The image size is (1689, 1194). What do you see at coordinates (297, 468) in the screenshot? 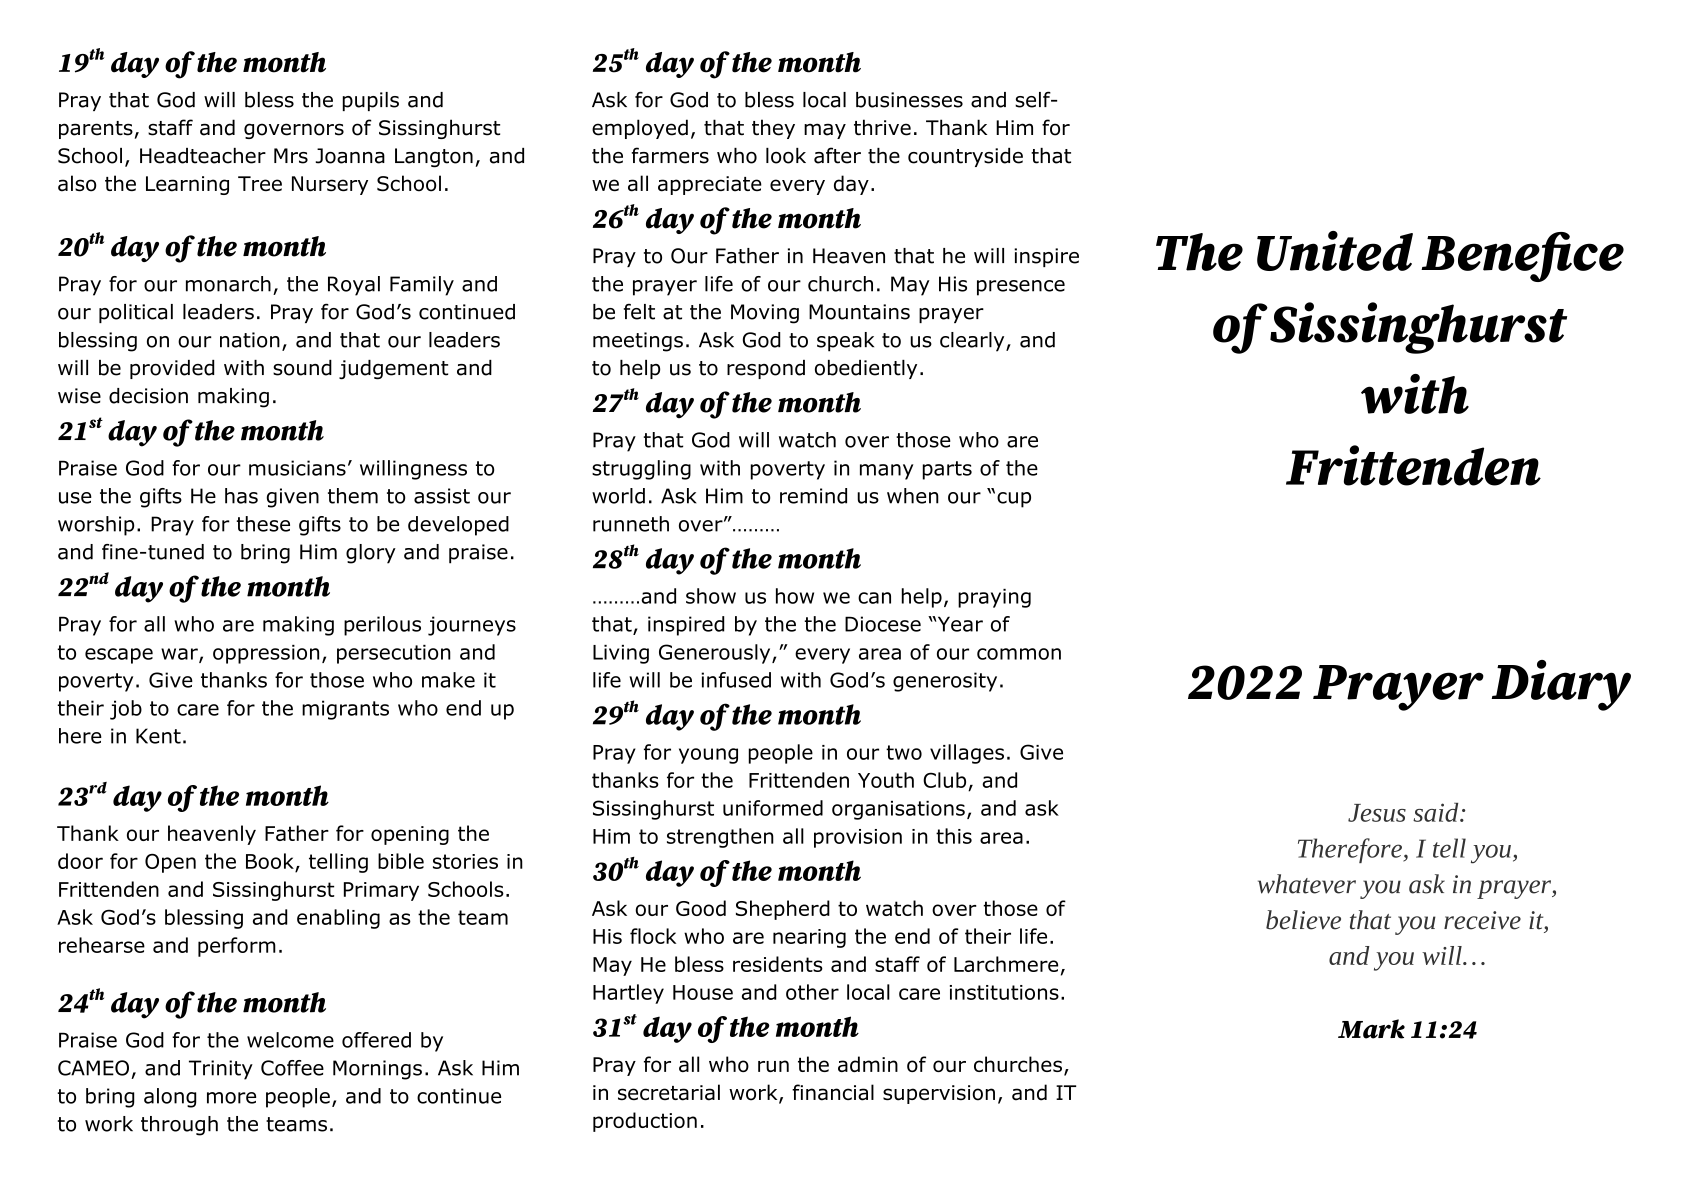
I see `musicians` at bounding box center [297, 468].
